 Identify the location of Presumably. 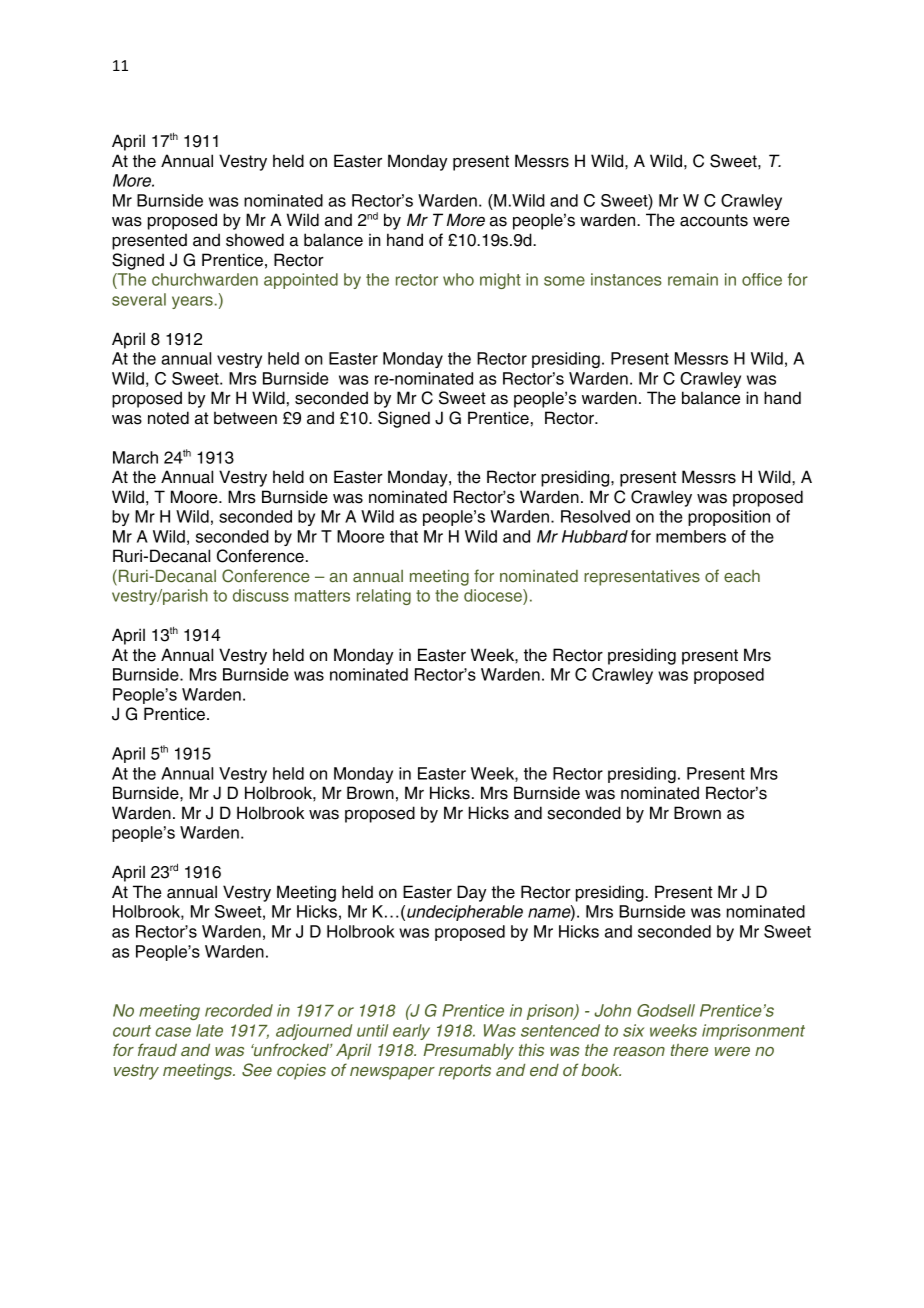
(468, 1052).
